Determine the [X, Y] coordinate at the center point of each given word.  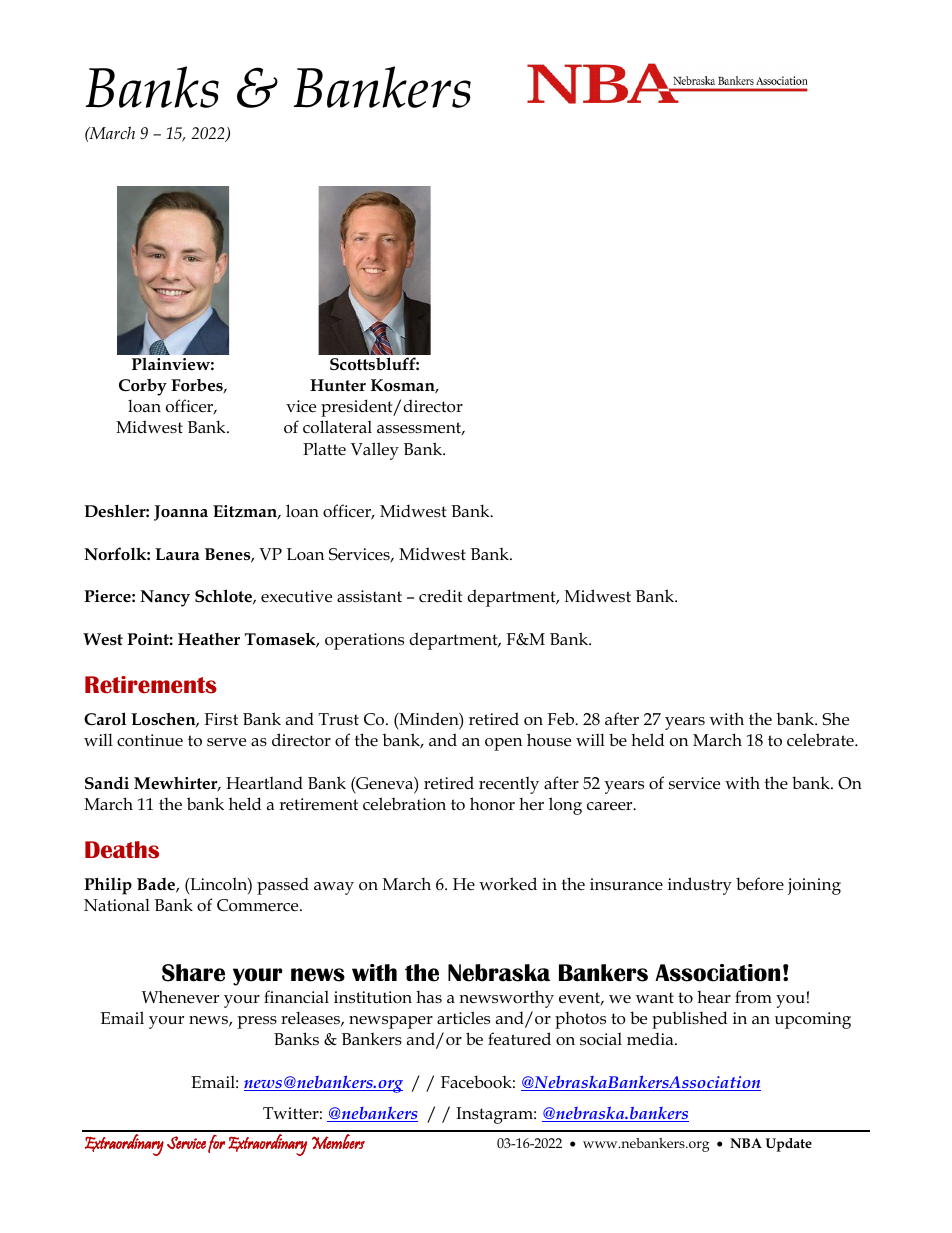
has [429, 996]
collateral [337, 427]
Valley [375, 451]
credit [440, 596]
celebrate [821, 740]
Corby [143, 387]
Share [193, 973]
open [503, 744]
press [257, 1022]
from [753, 996]
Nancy [165, 598]
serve [226, 742]
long [565, 806]
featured [519, 1039]
